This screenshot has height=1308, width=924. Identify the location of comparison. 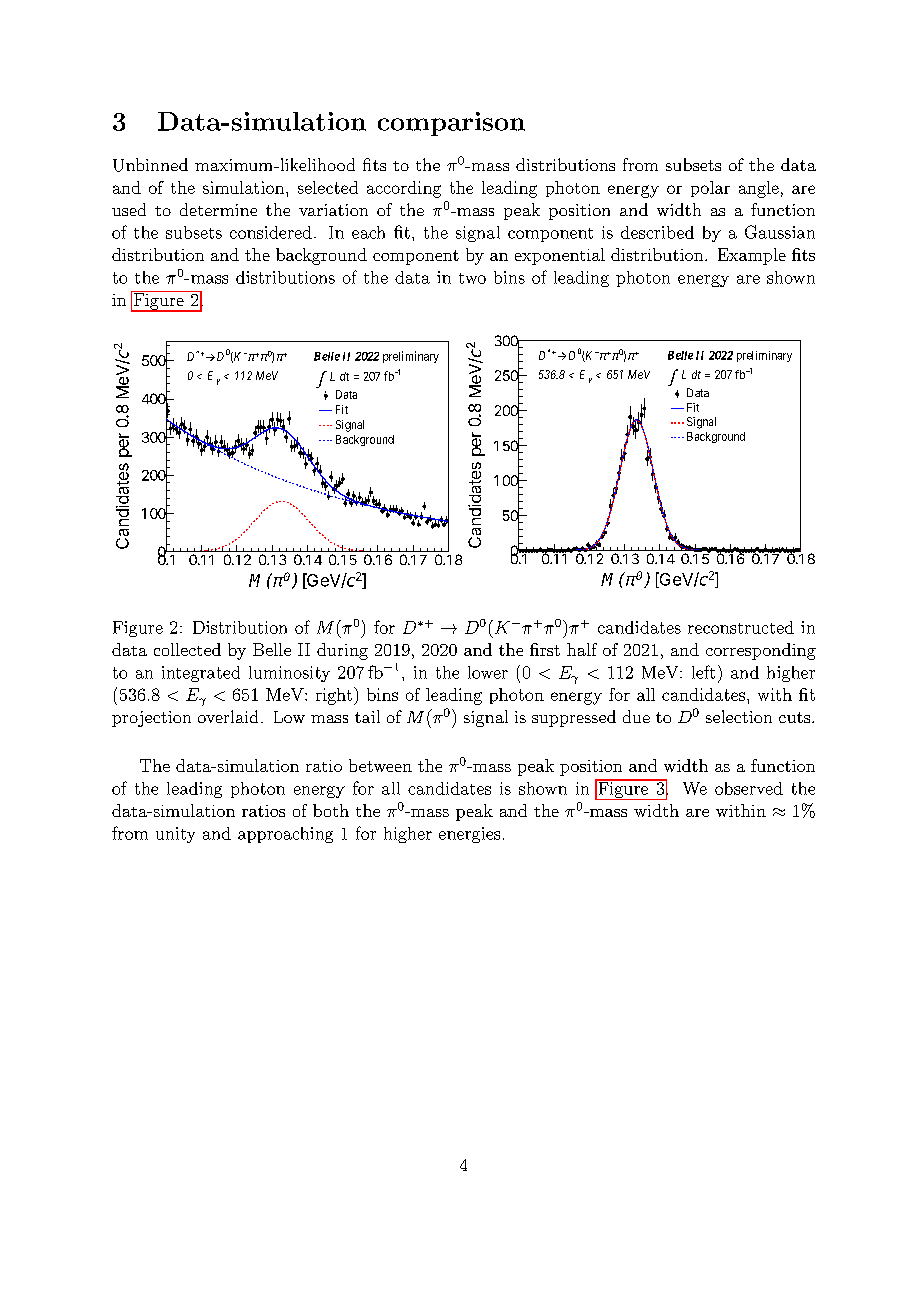
(451, 124).
